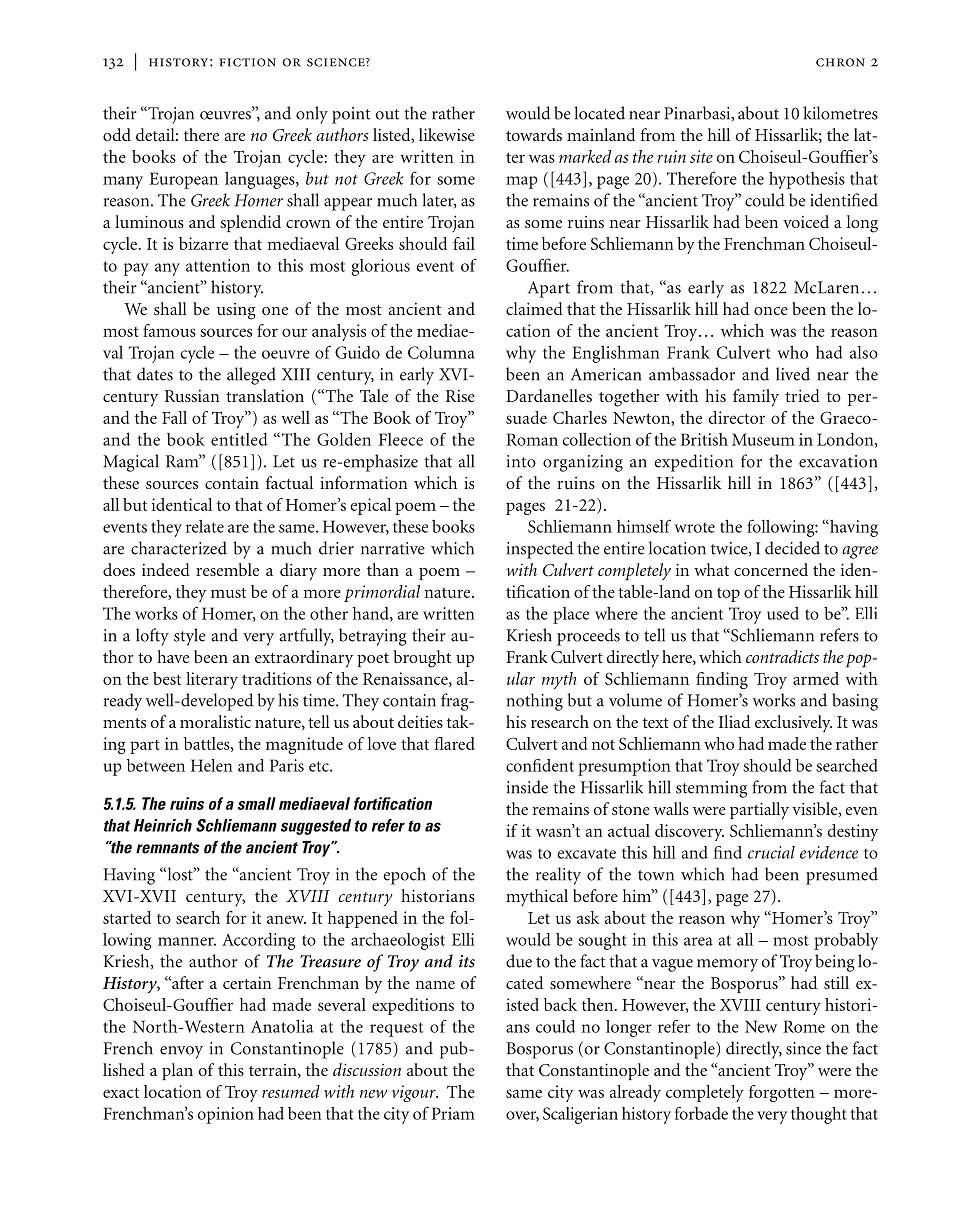  I want to click on likewise, so click(447, 134).
